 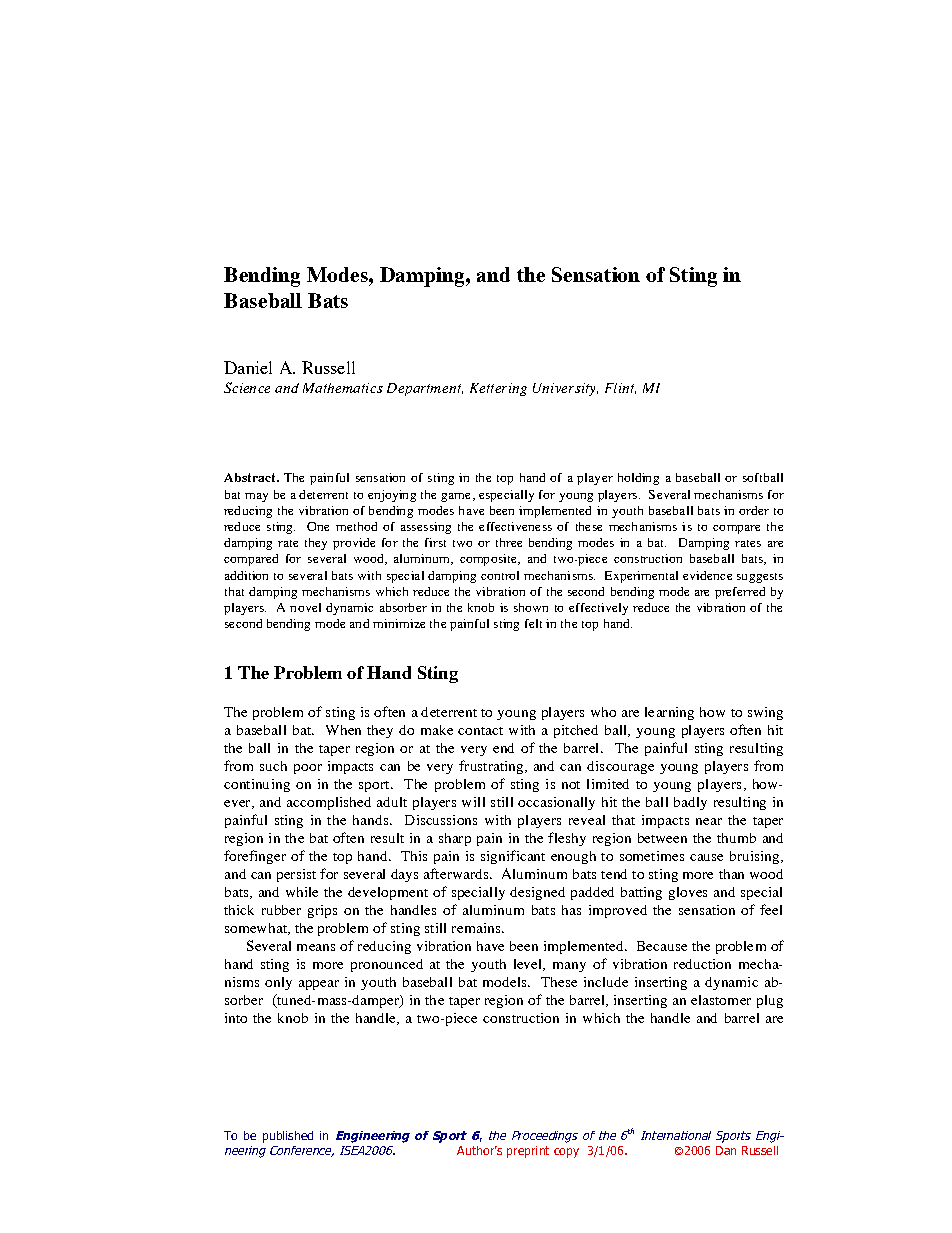 What do you see at coordinates (707, 575) in the image?
I see `evidence` at bounding box center [707, 575].
